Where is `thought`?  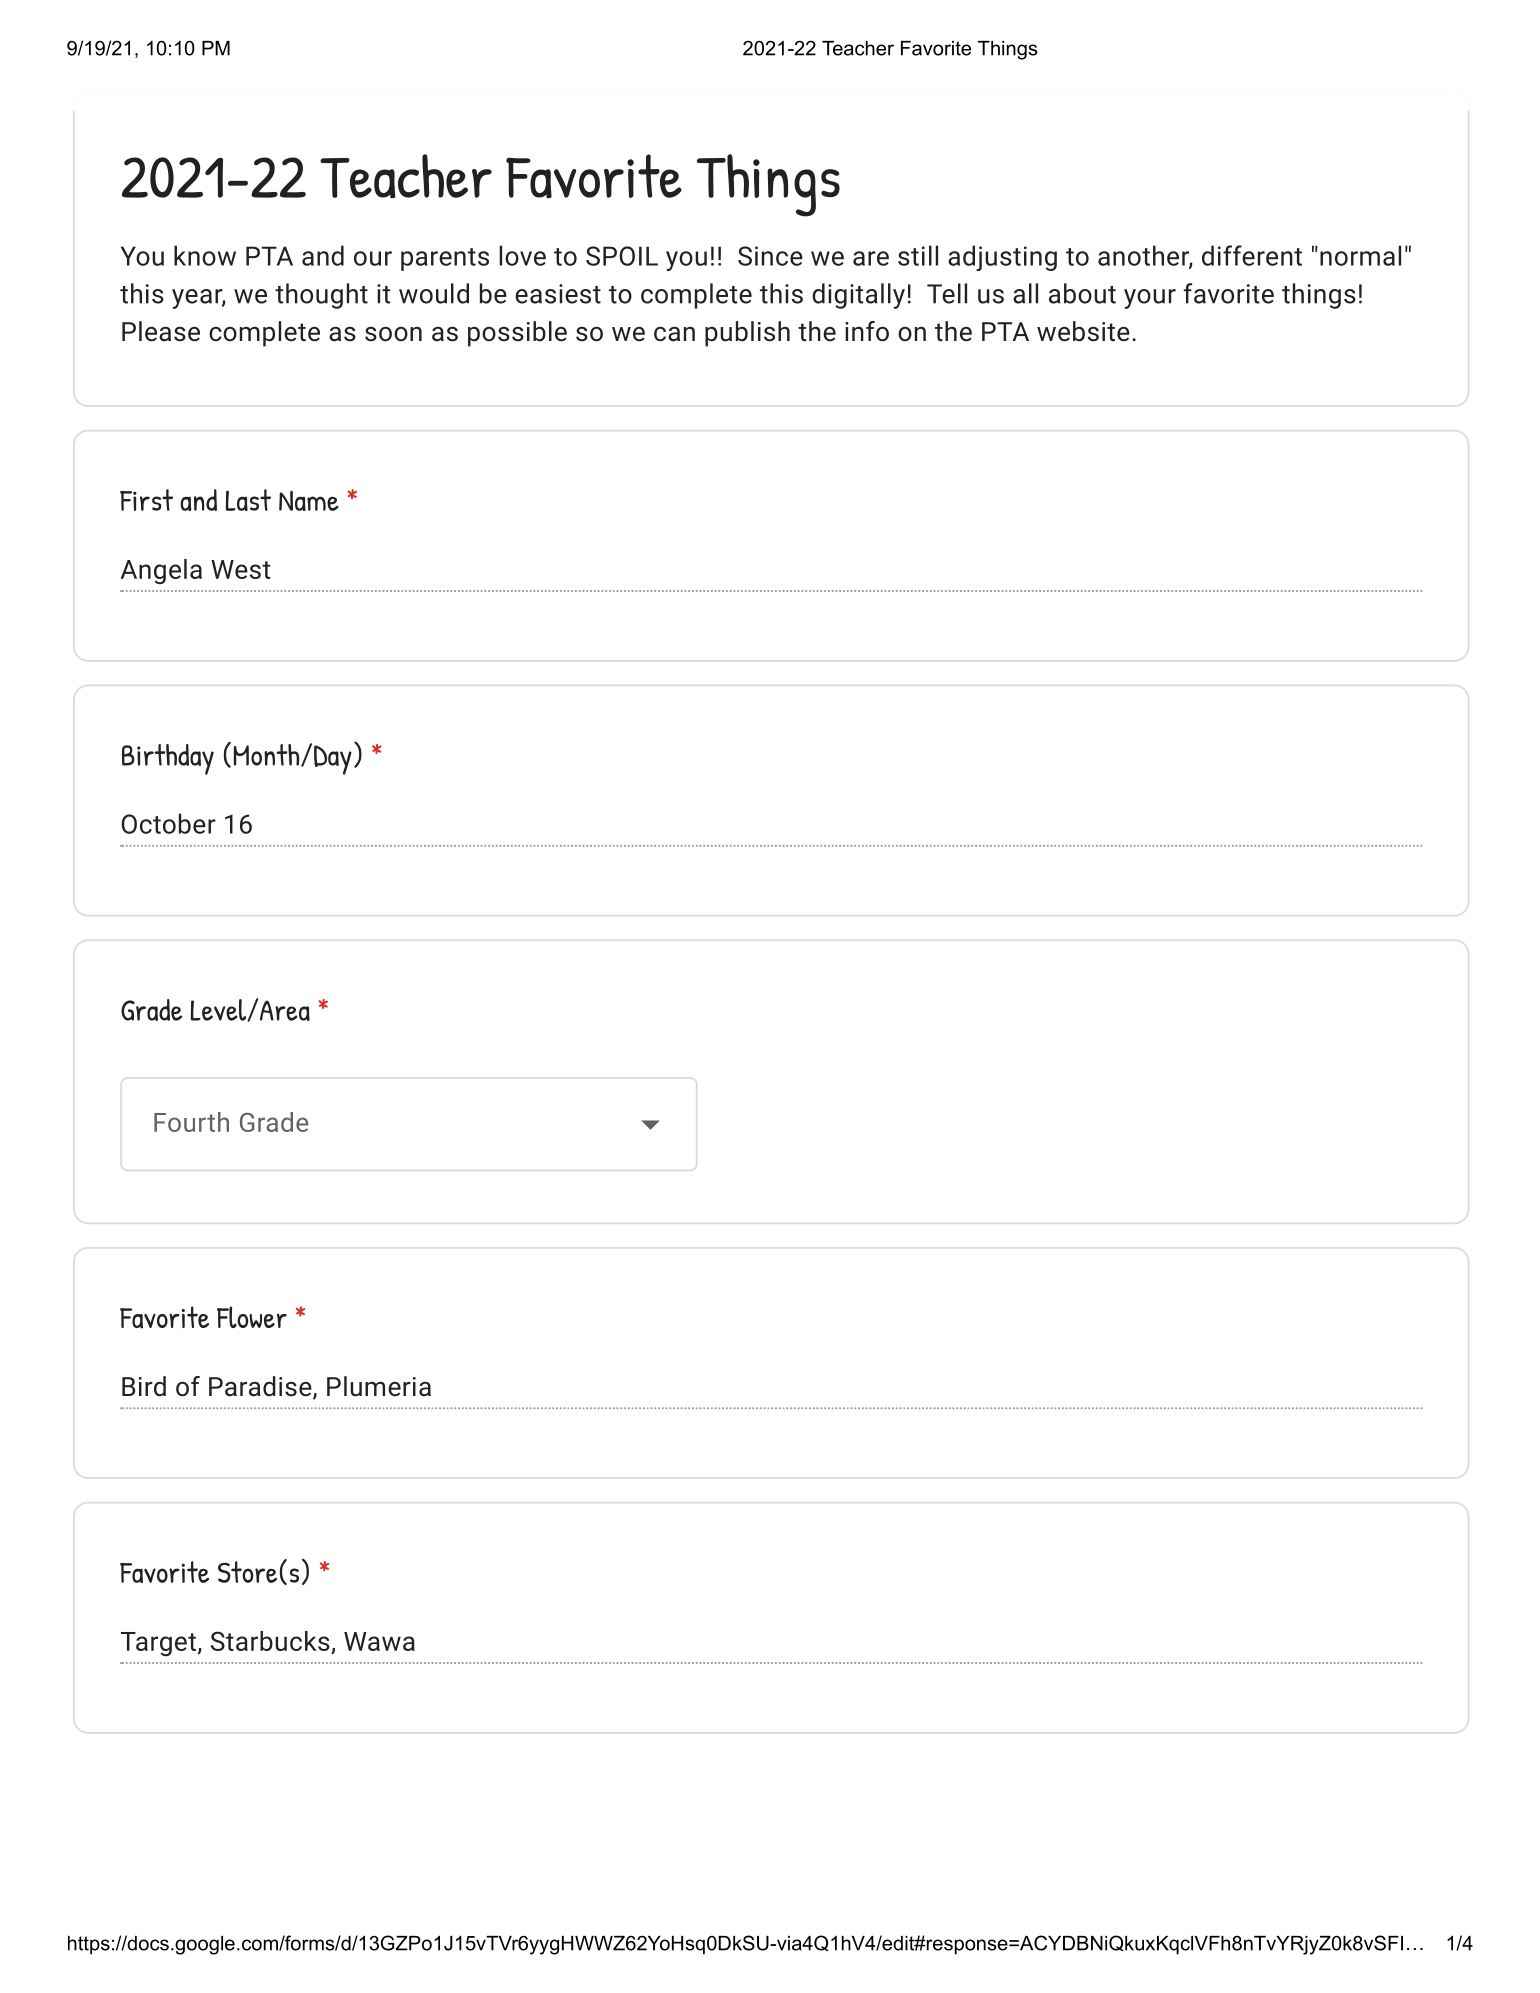 thought is located at coordinates (321, 296).
